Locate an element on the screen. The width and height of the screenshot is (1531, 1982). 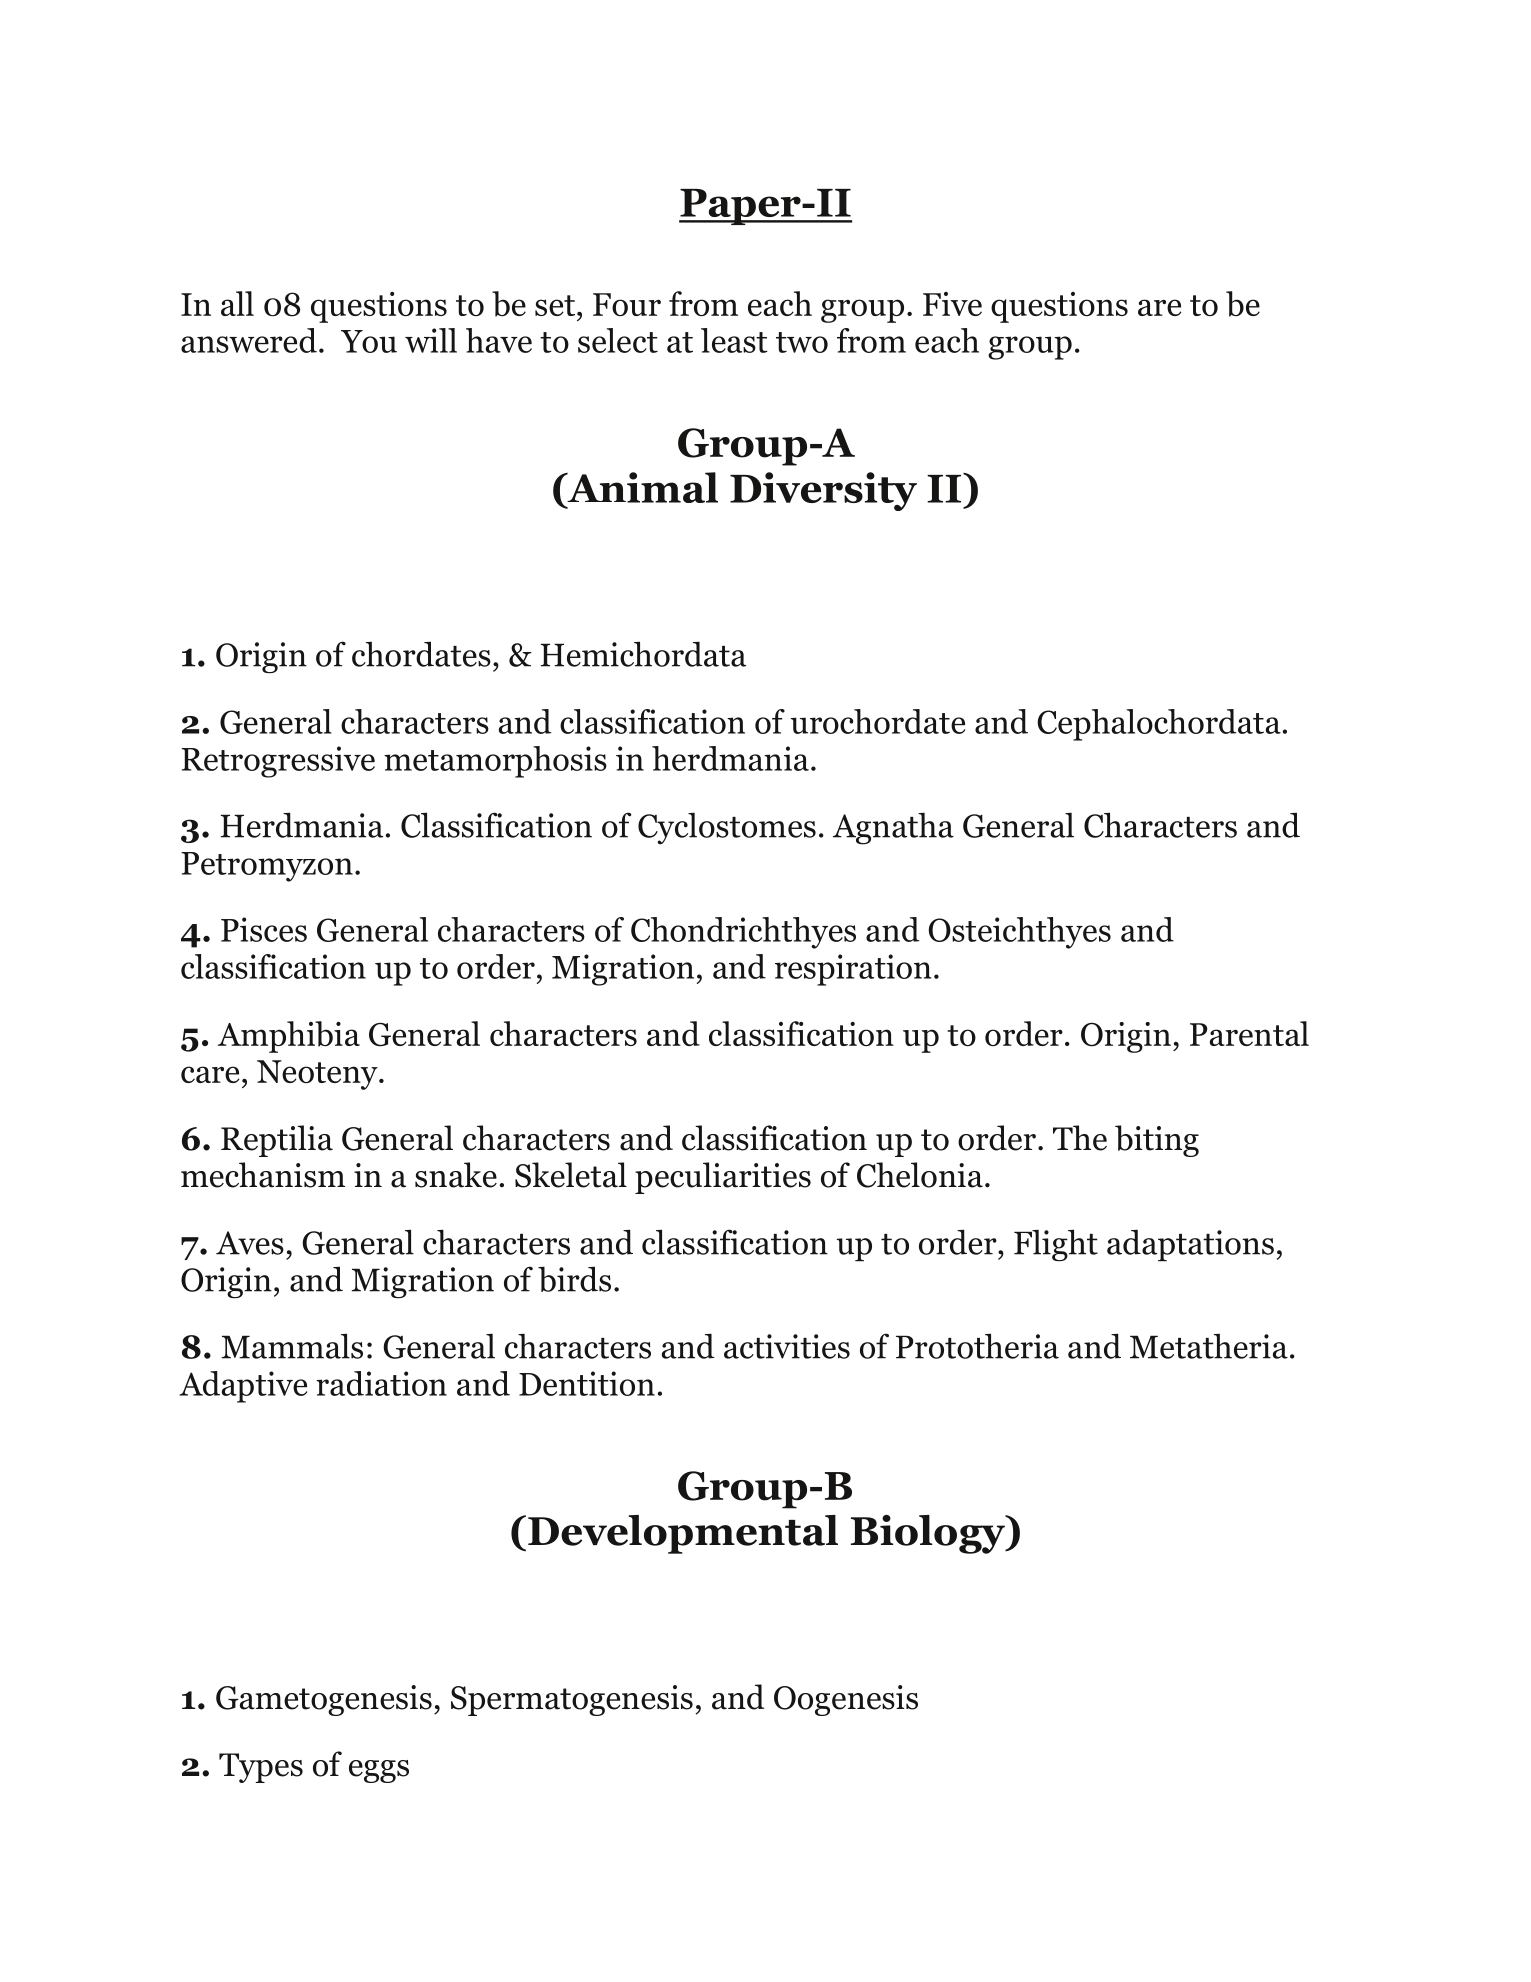
eggs is located at coordinates (379, 1771).
